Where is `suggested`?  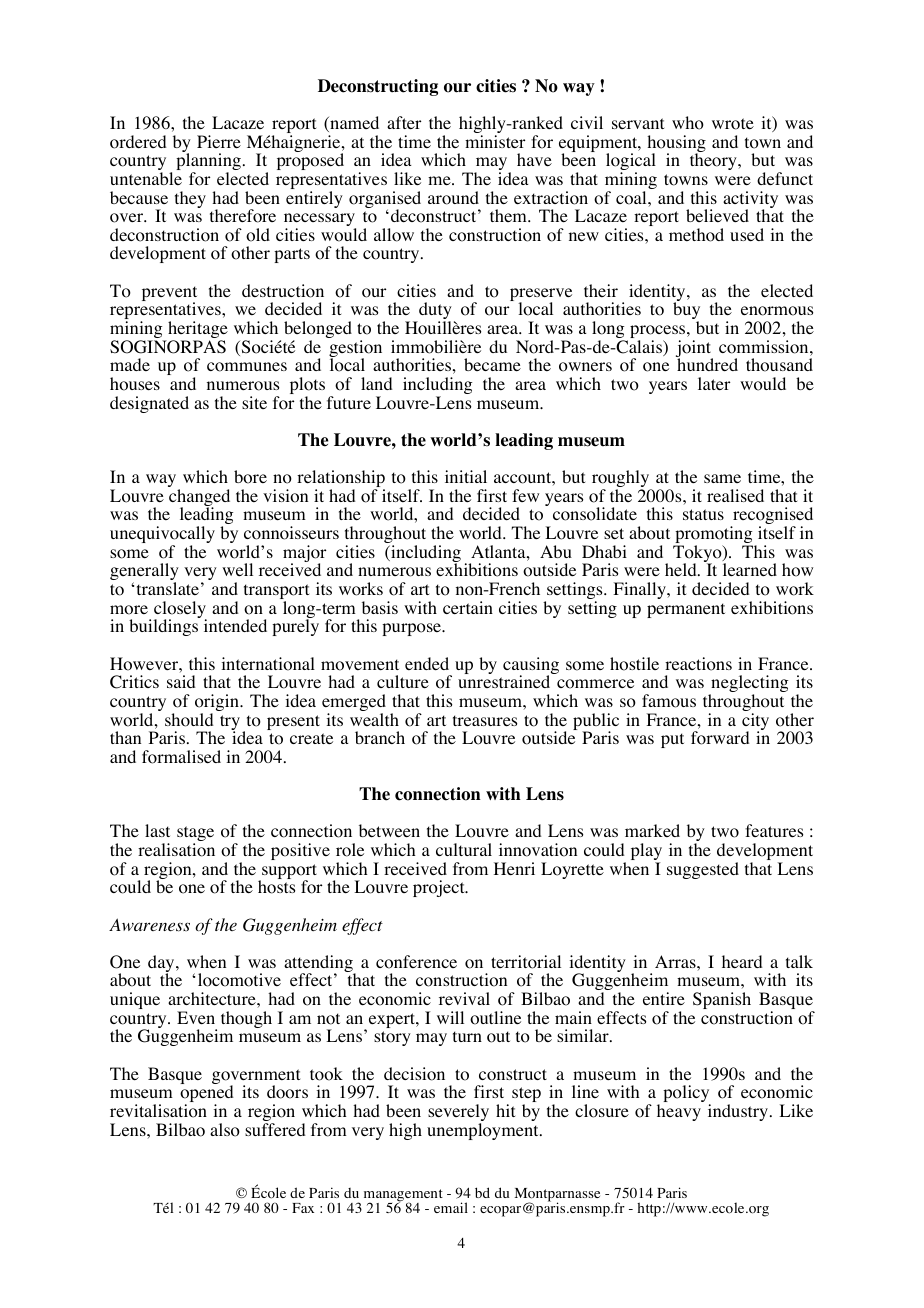
suggested is located at coordinates (703, 870).
